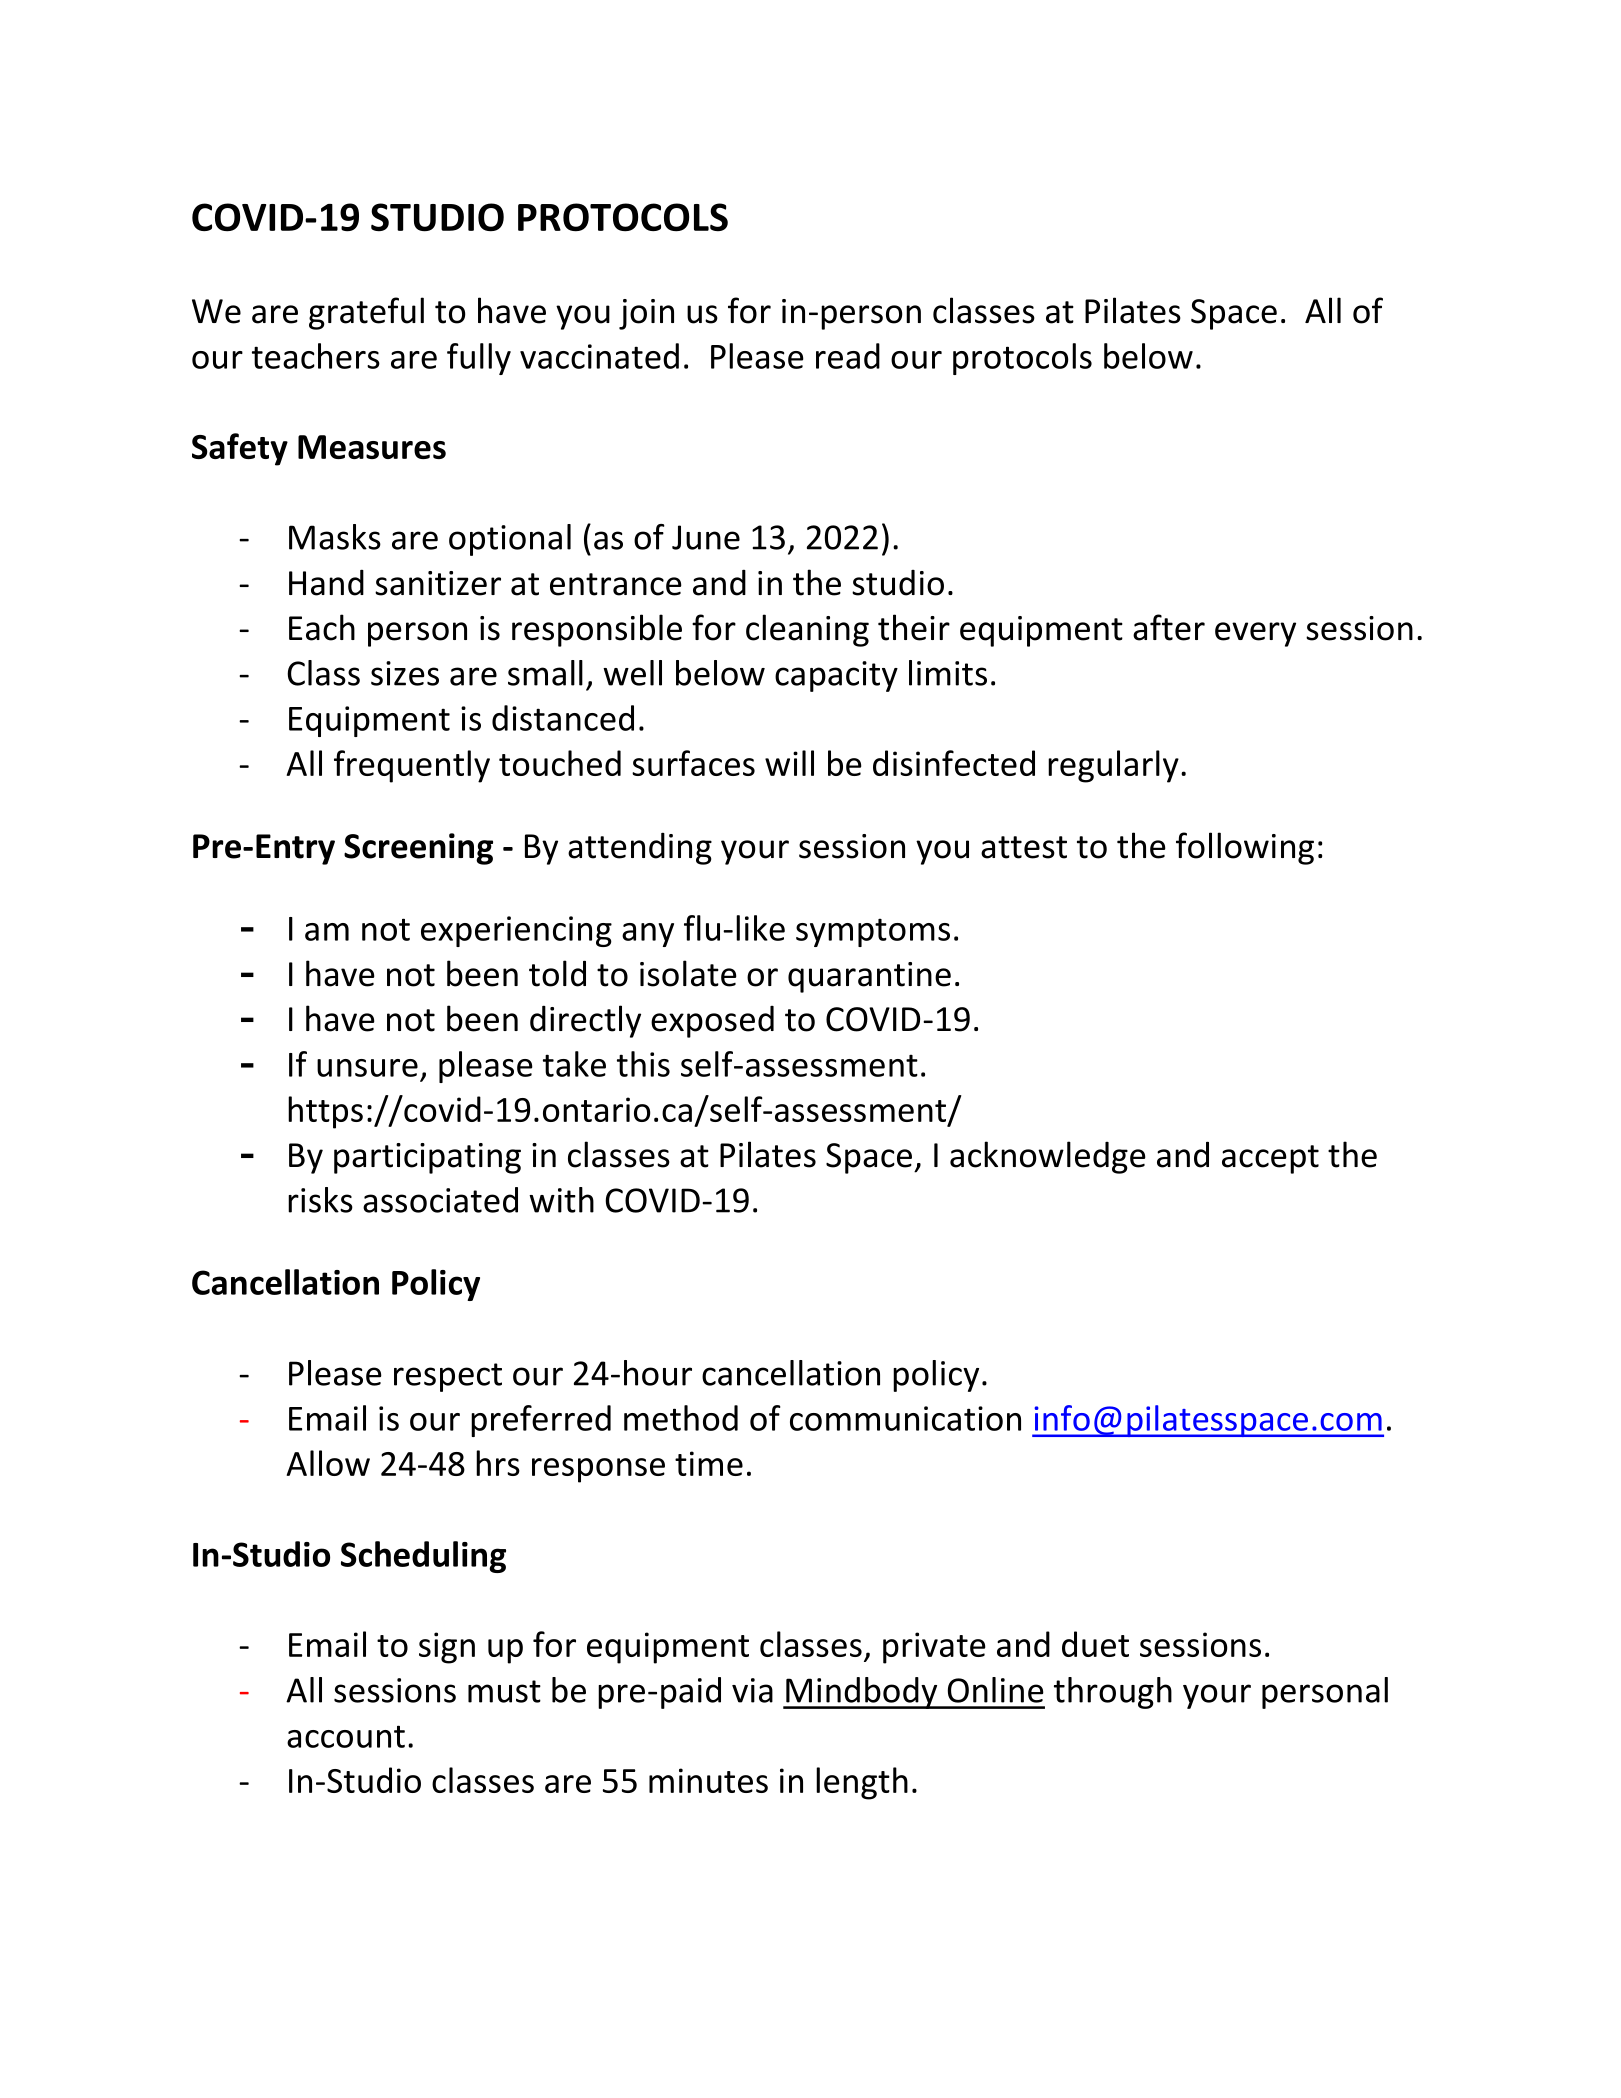  Describe the element at coordinates (848, 356) in the screenshot. I see `read` at that location.
